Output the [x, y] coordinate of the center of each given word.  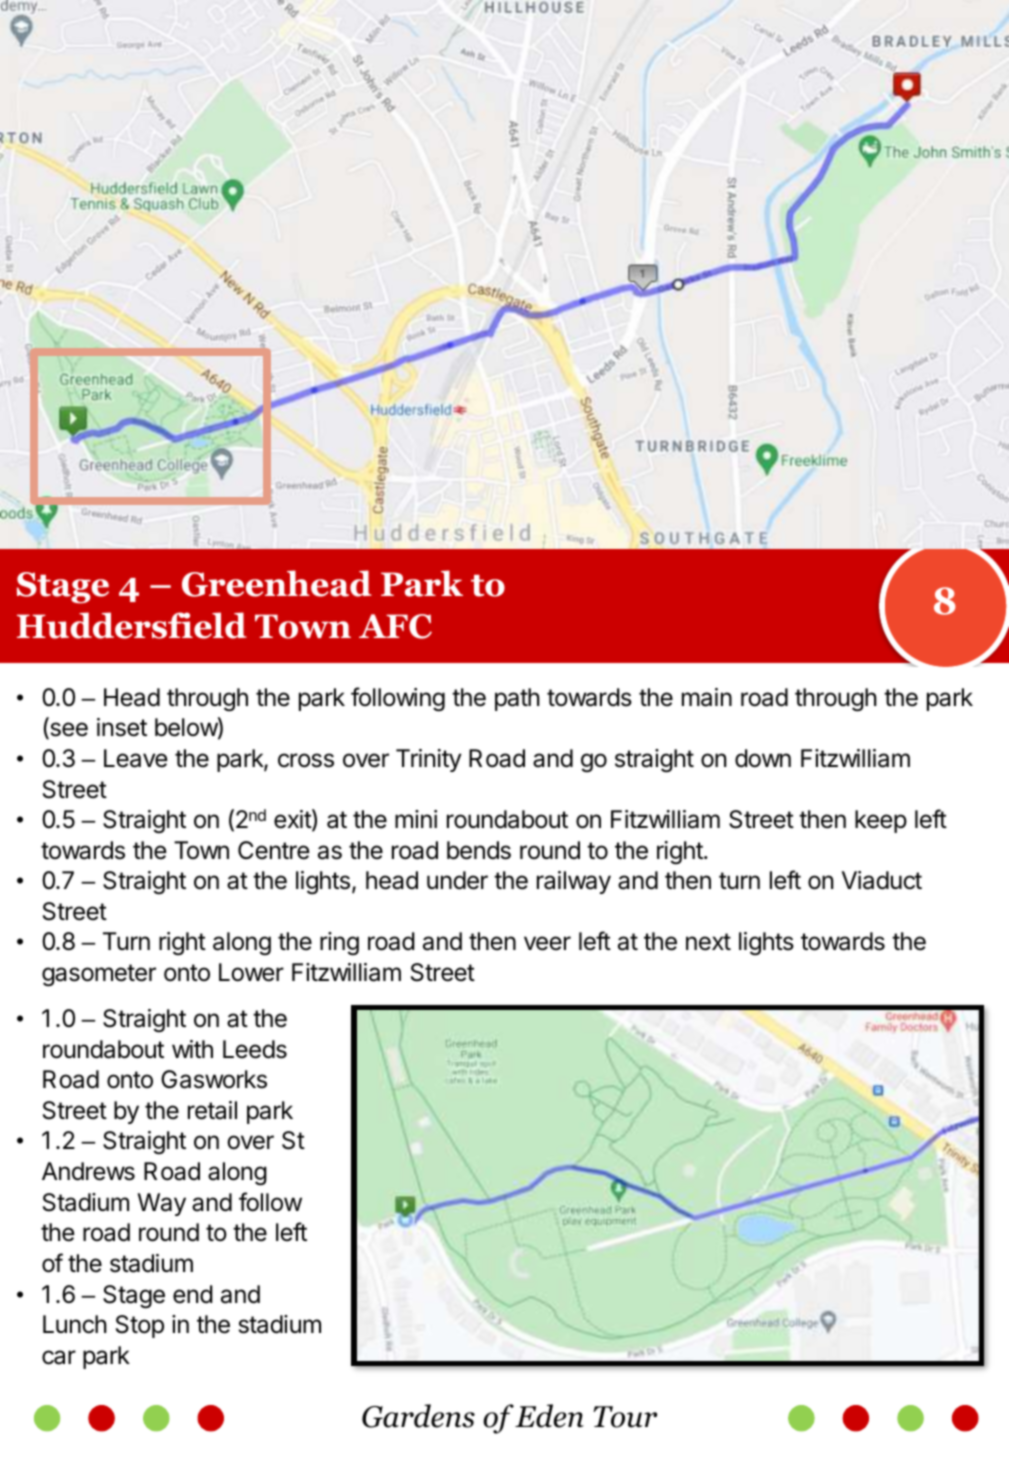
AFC [395, 626]
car [59, 1357]
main [707, 697]
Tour [625, 1417]
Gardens [418, 1416]
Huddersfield [132, 625]
